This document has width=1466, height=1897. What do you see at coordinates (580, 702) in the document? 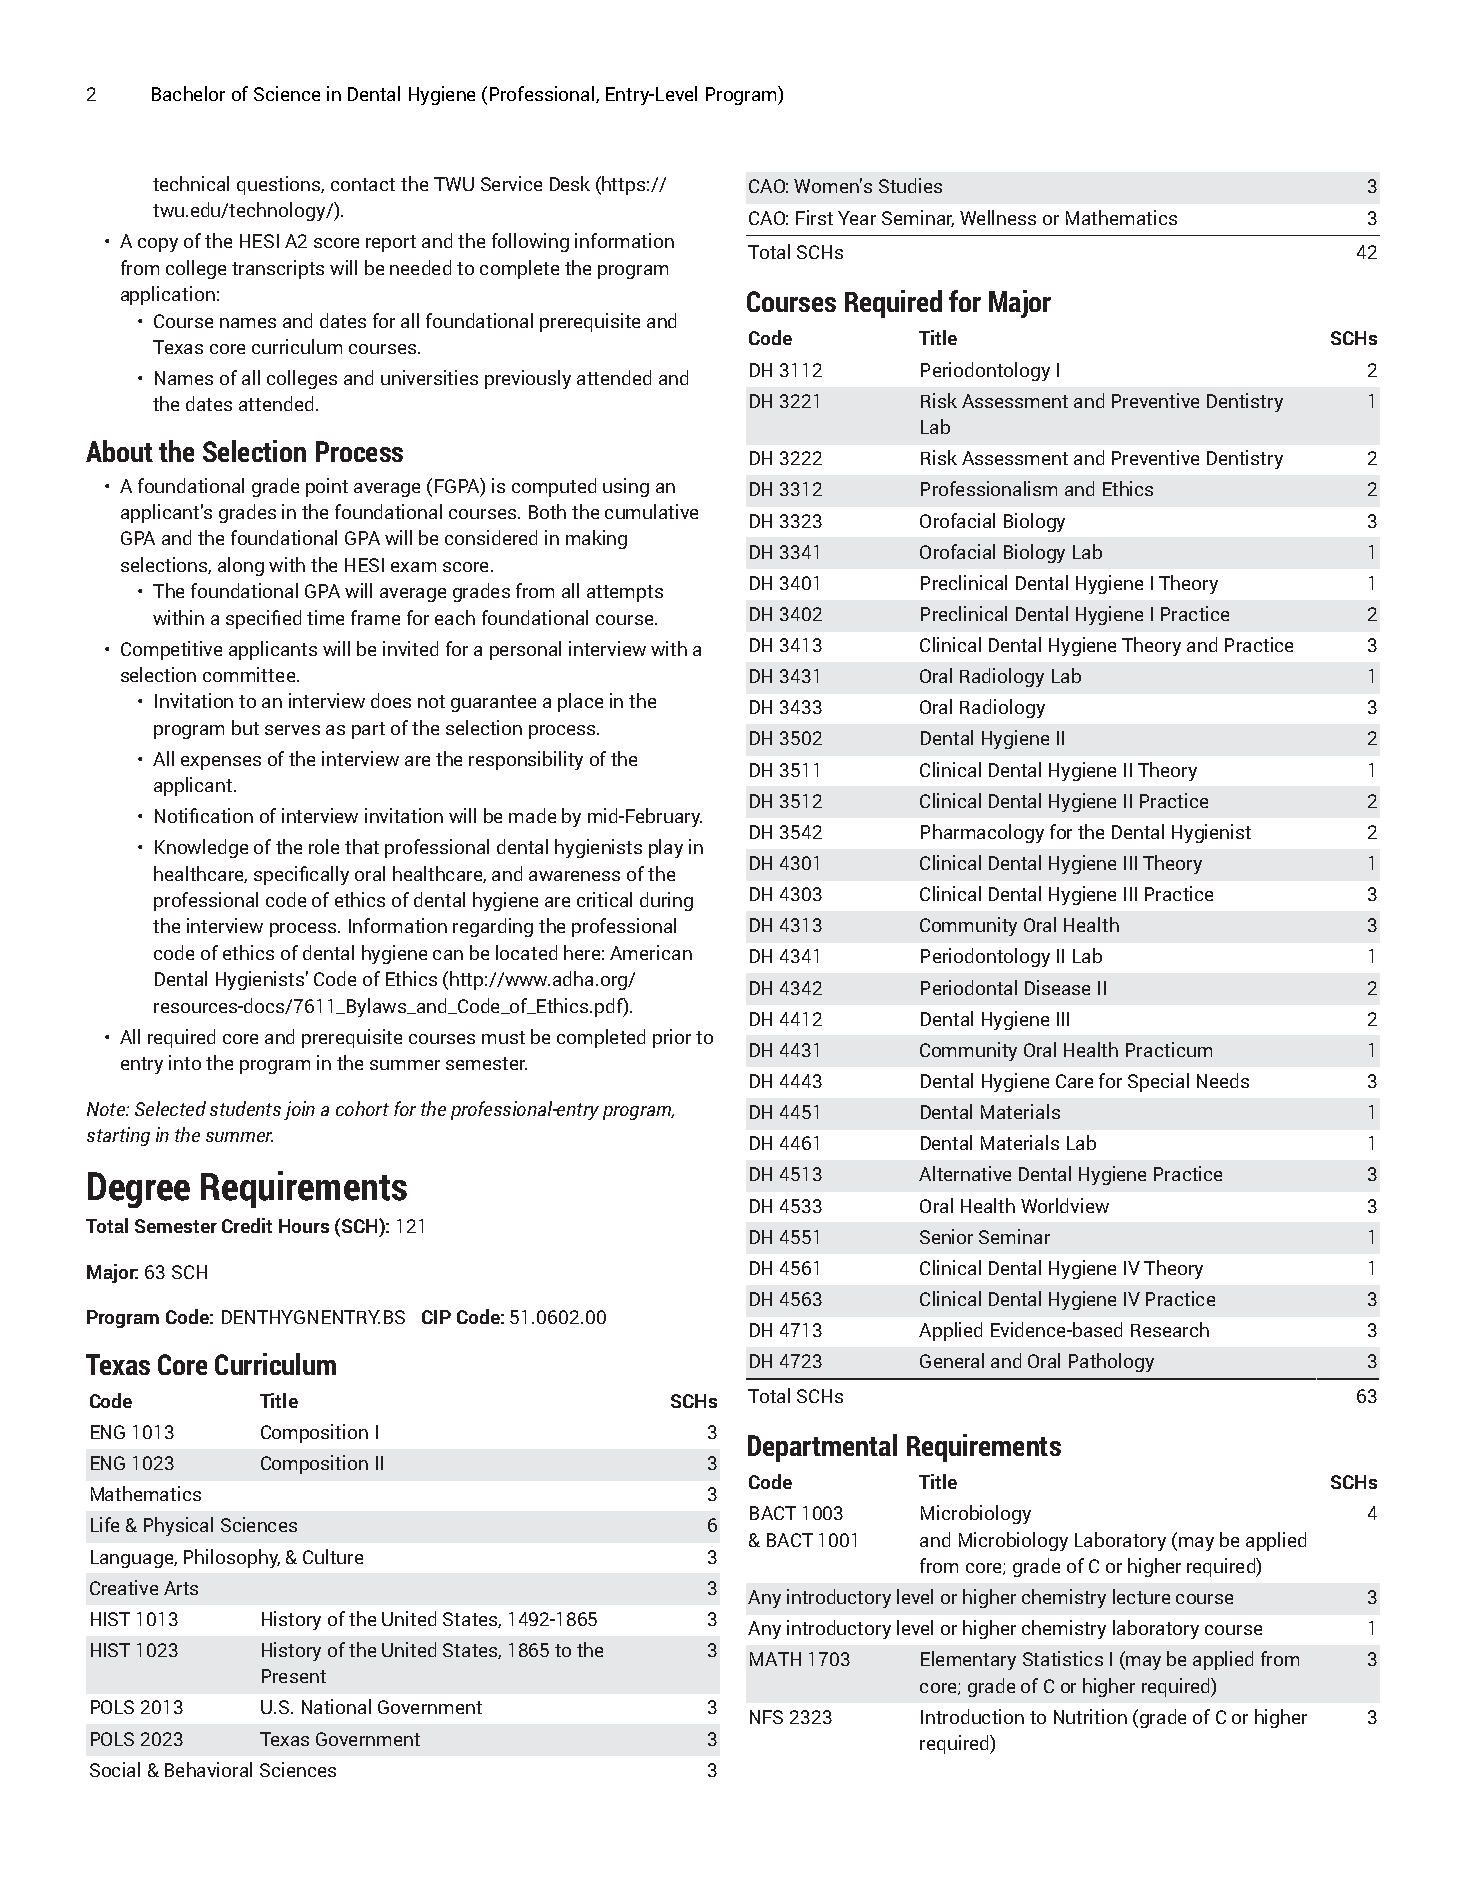
I see `place` at bounding box center [580, 702].
